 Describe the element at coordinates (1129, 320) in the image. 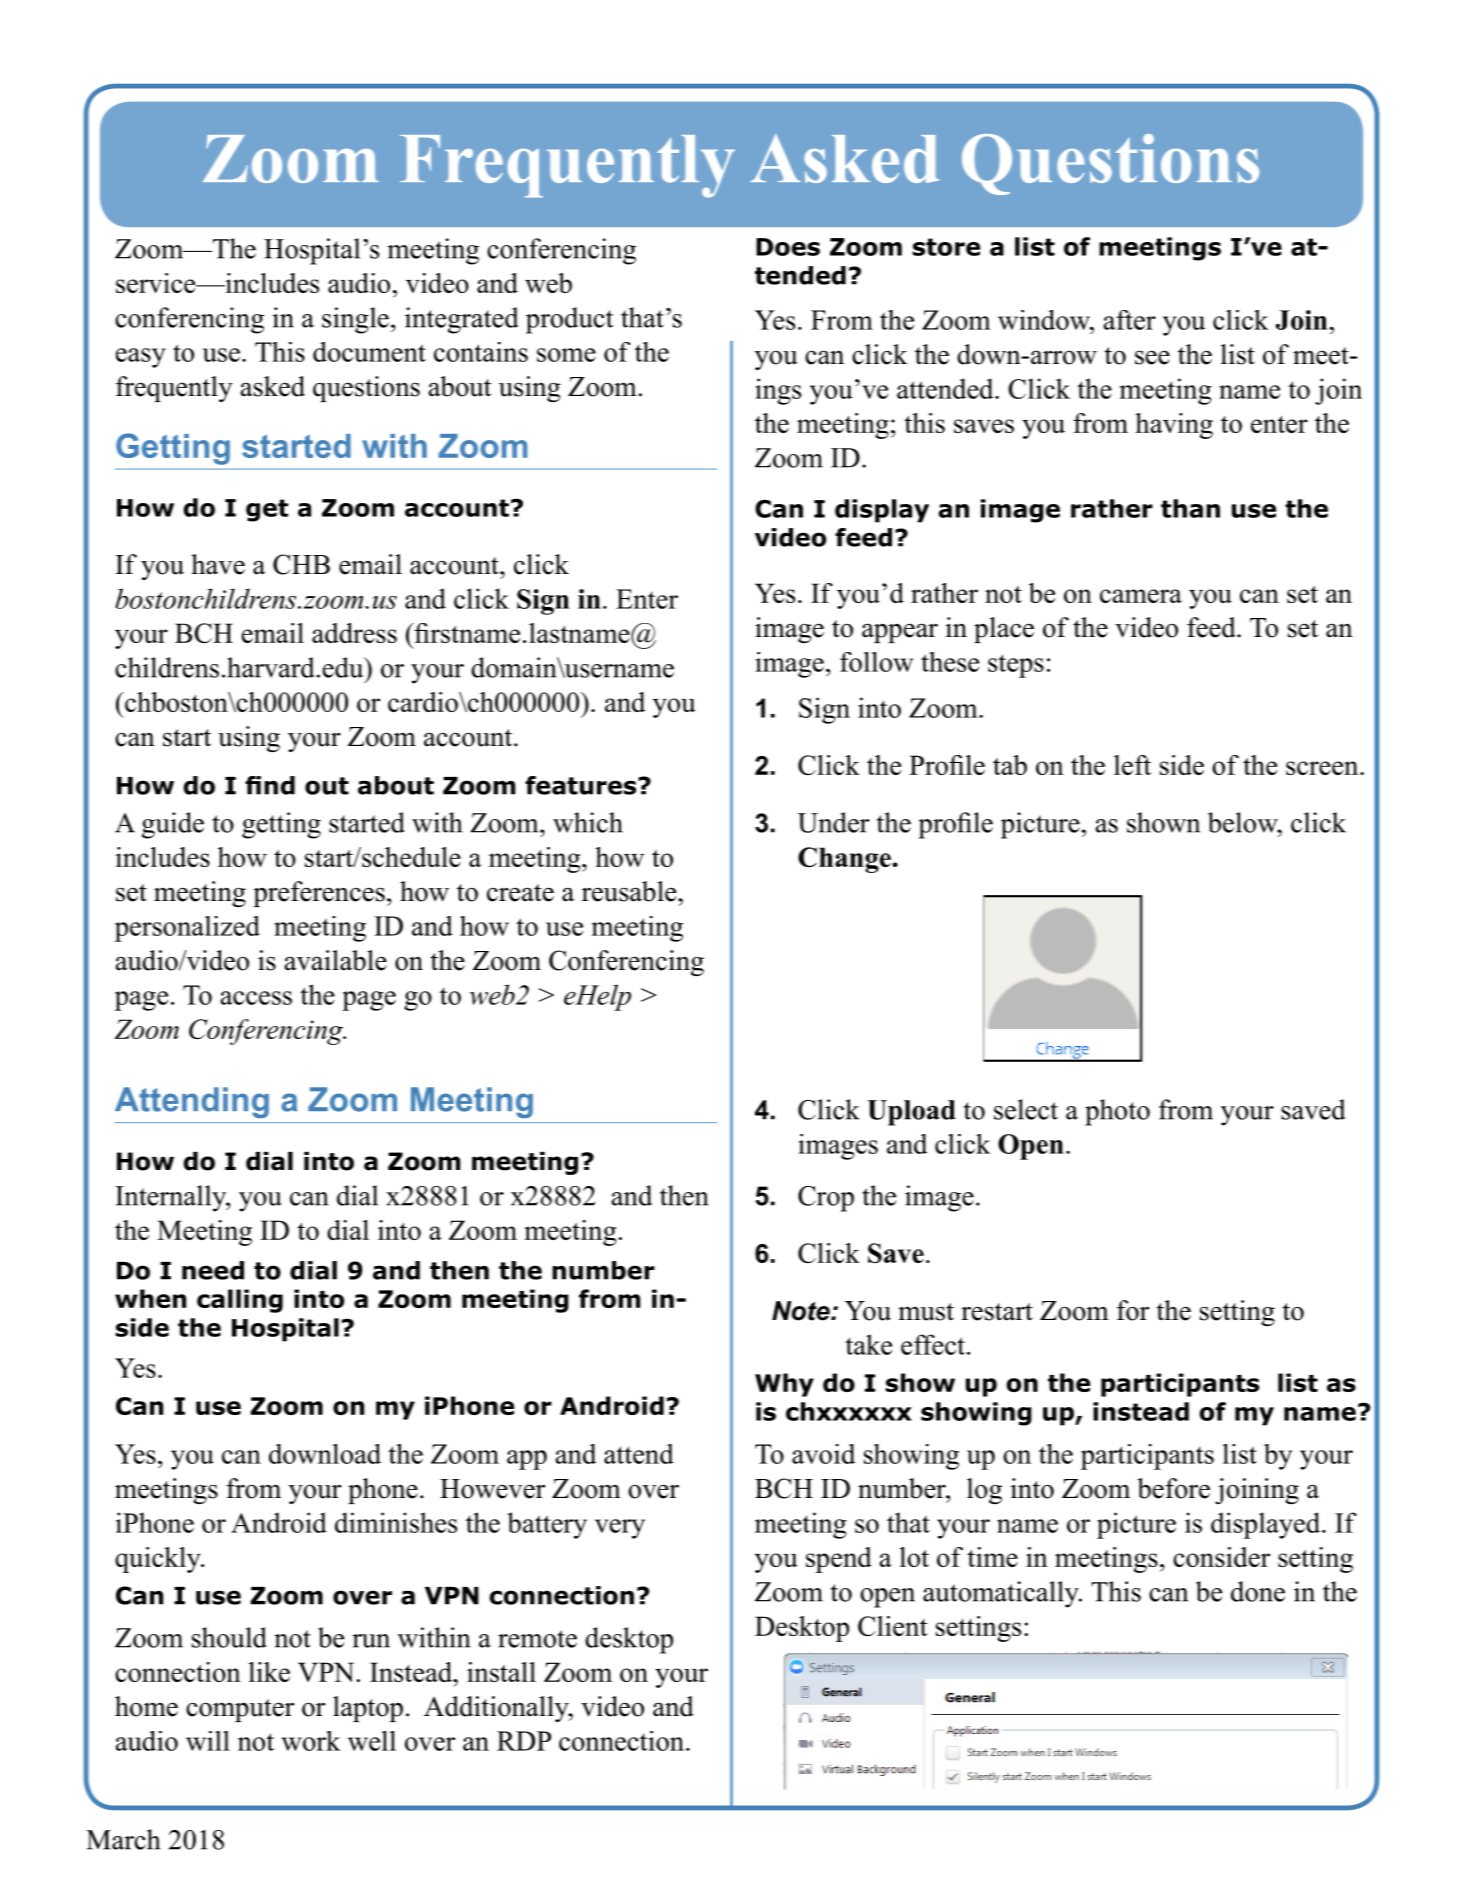

I see `after` at that location.
